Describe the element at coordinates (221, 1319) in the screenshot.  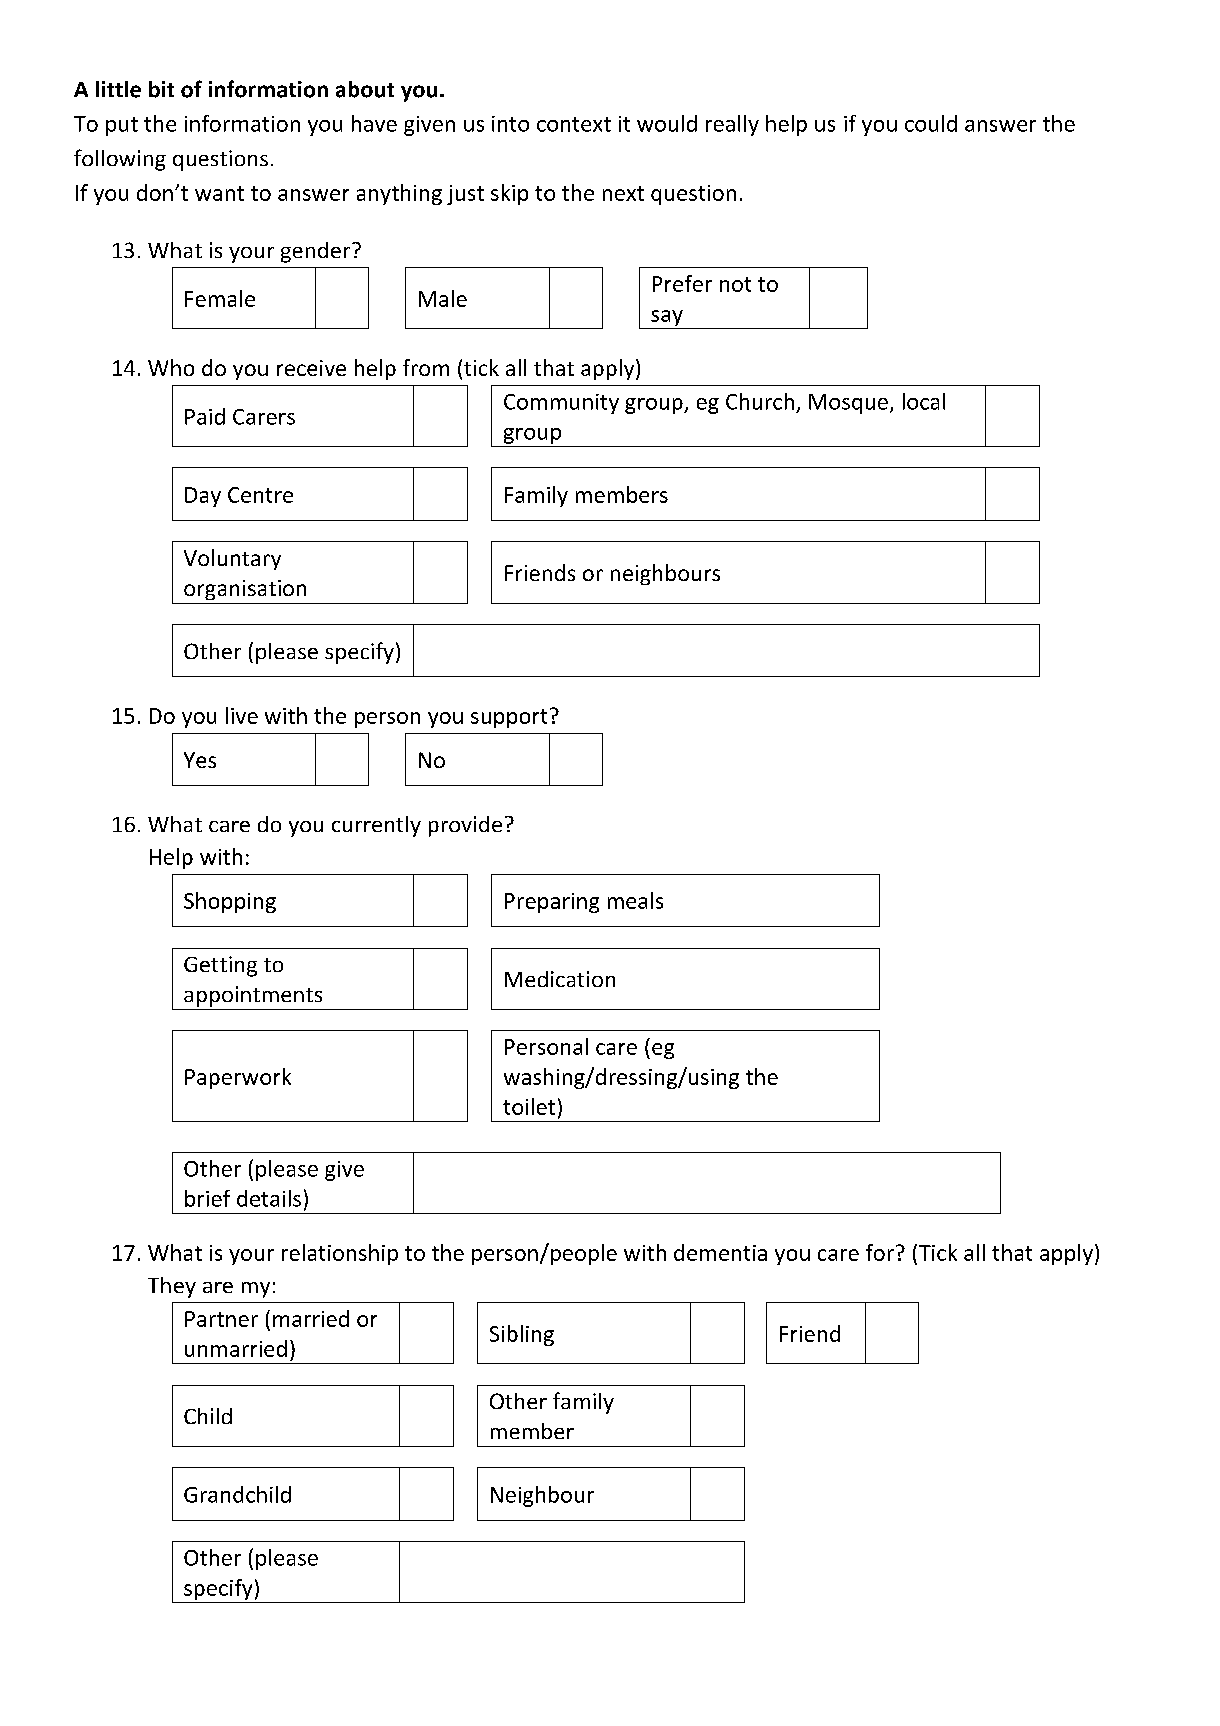
I see `Partner` at that location.
